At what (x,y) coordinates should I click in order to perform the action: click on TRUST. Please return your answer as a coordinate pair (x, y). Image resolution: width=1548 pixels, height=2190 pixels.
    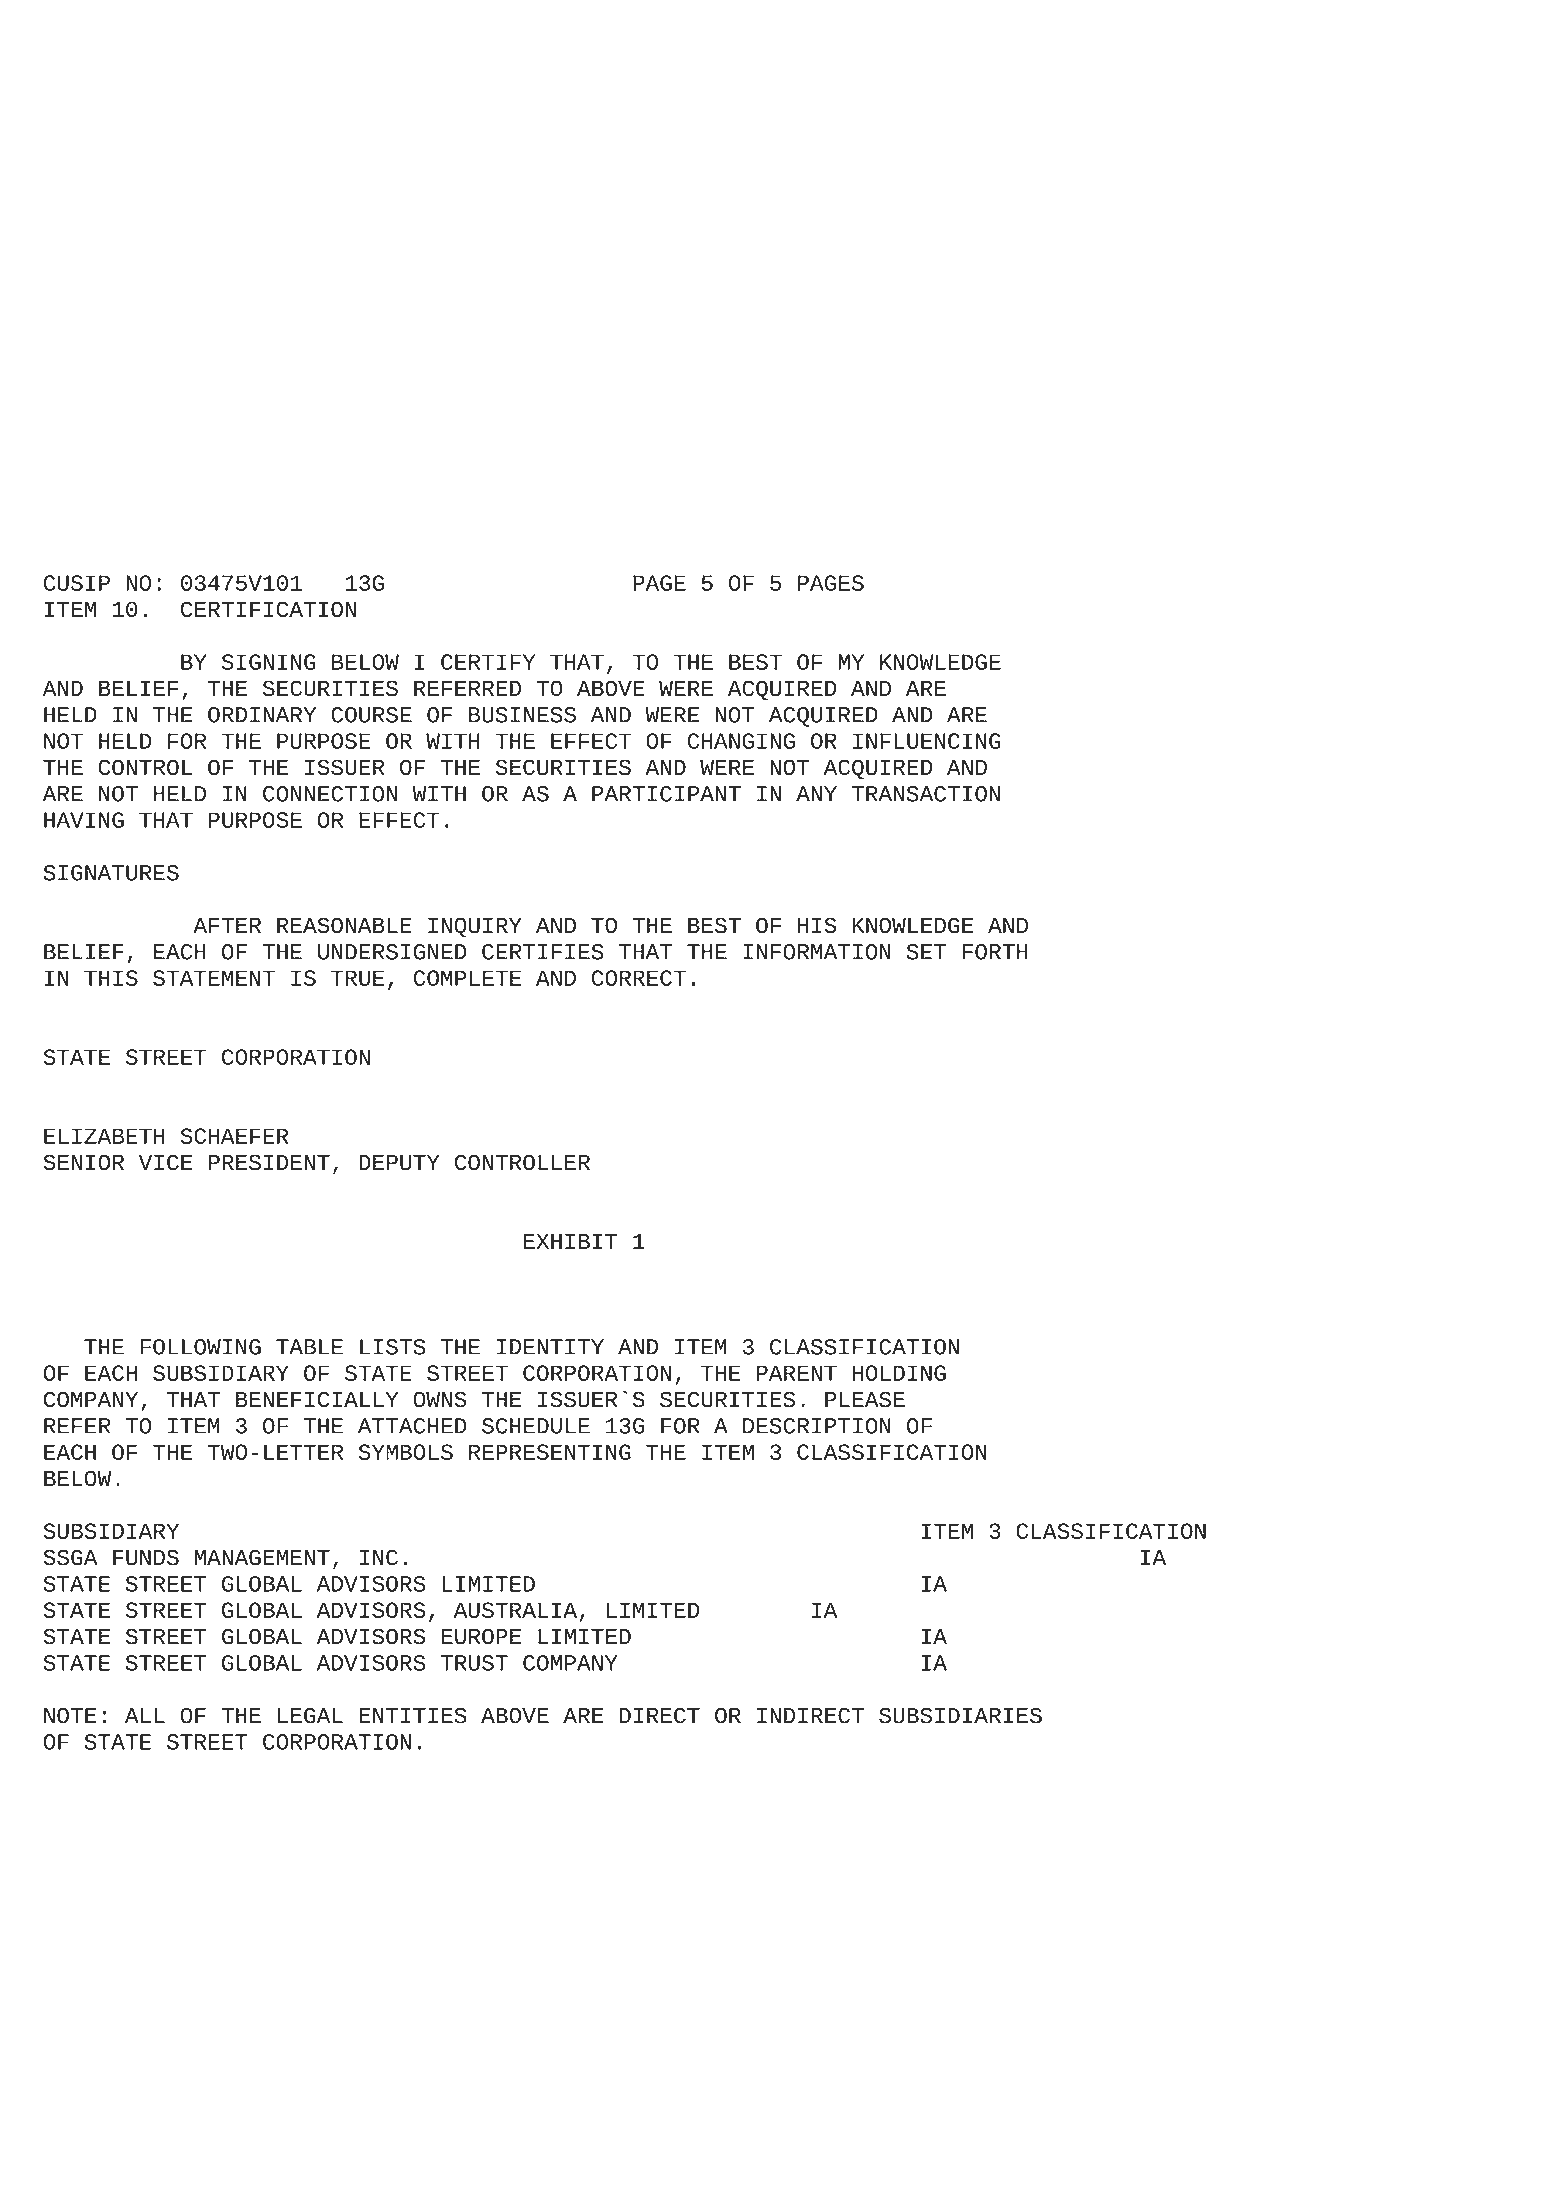
    Looking at the image, I should click on (474, 1663).
